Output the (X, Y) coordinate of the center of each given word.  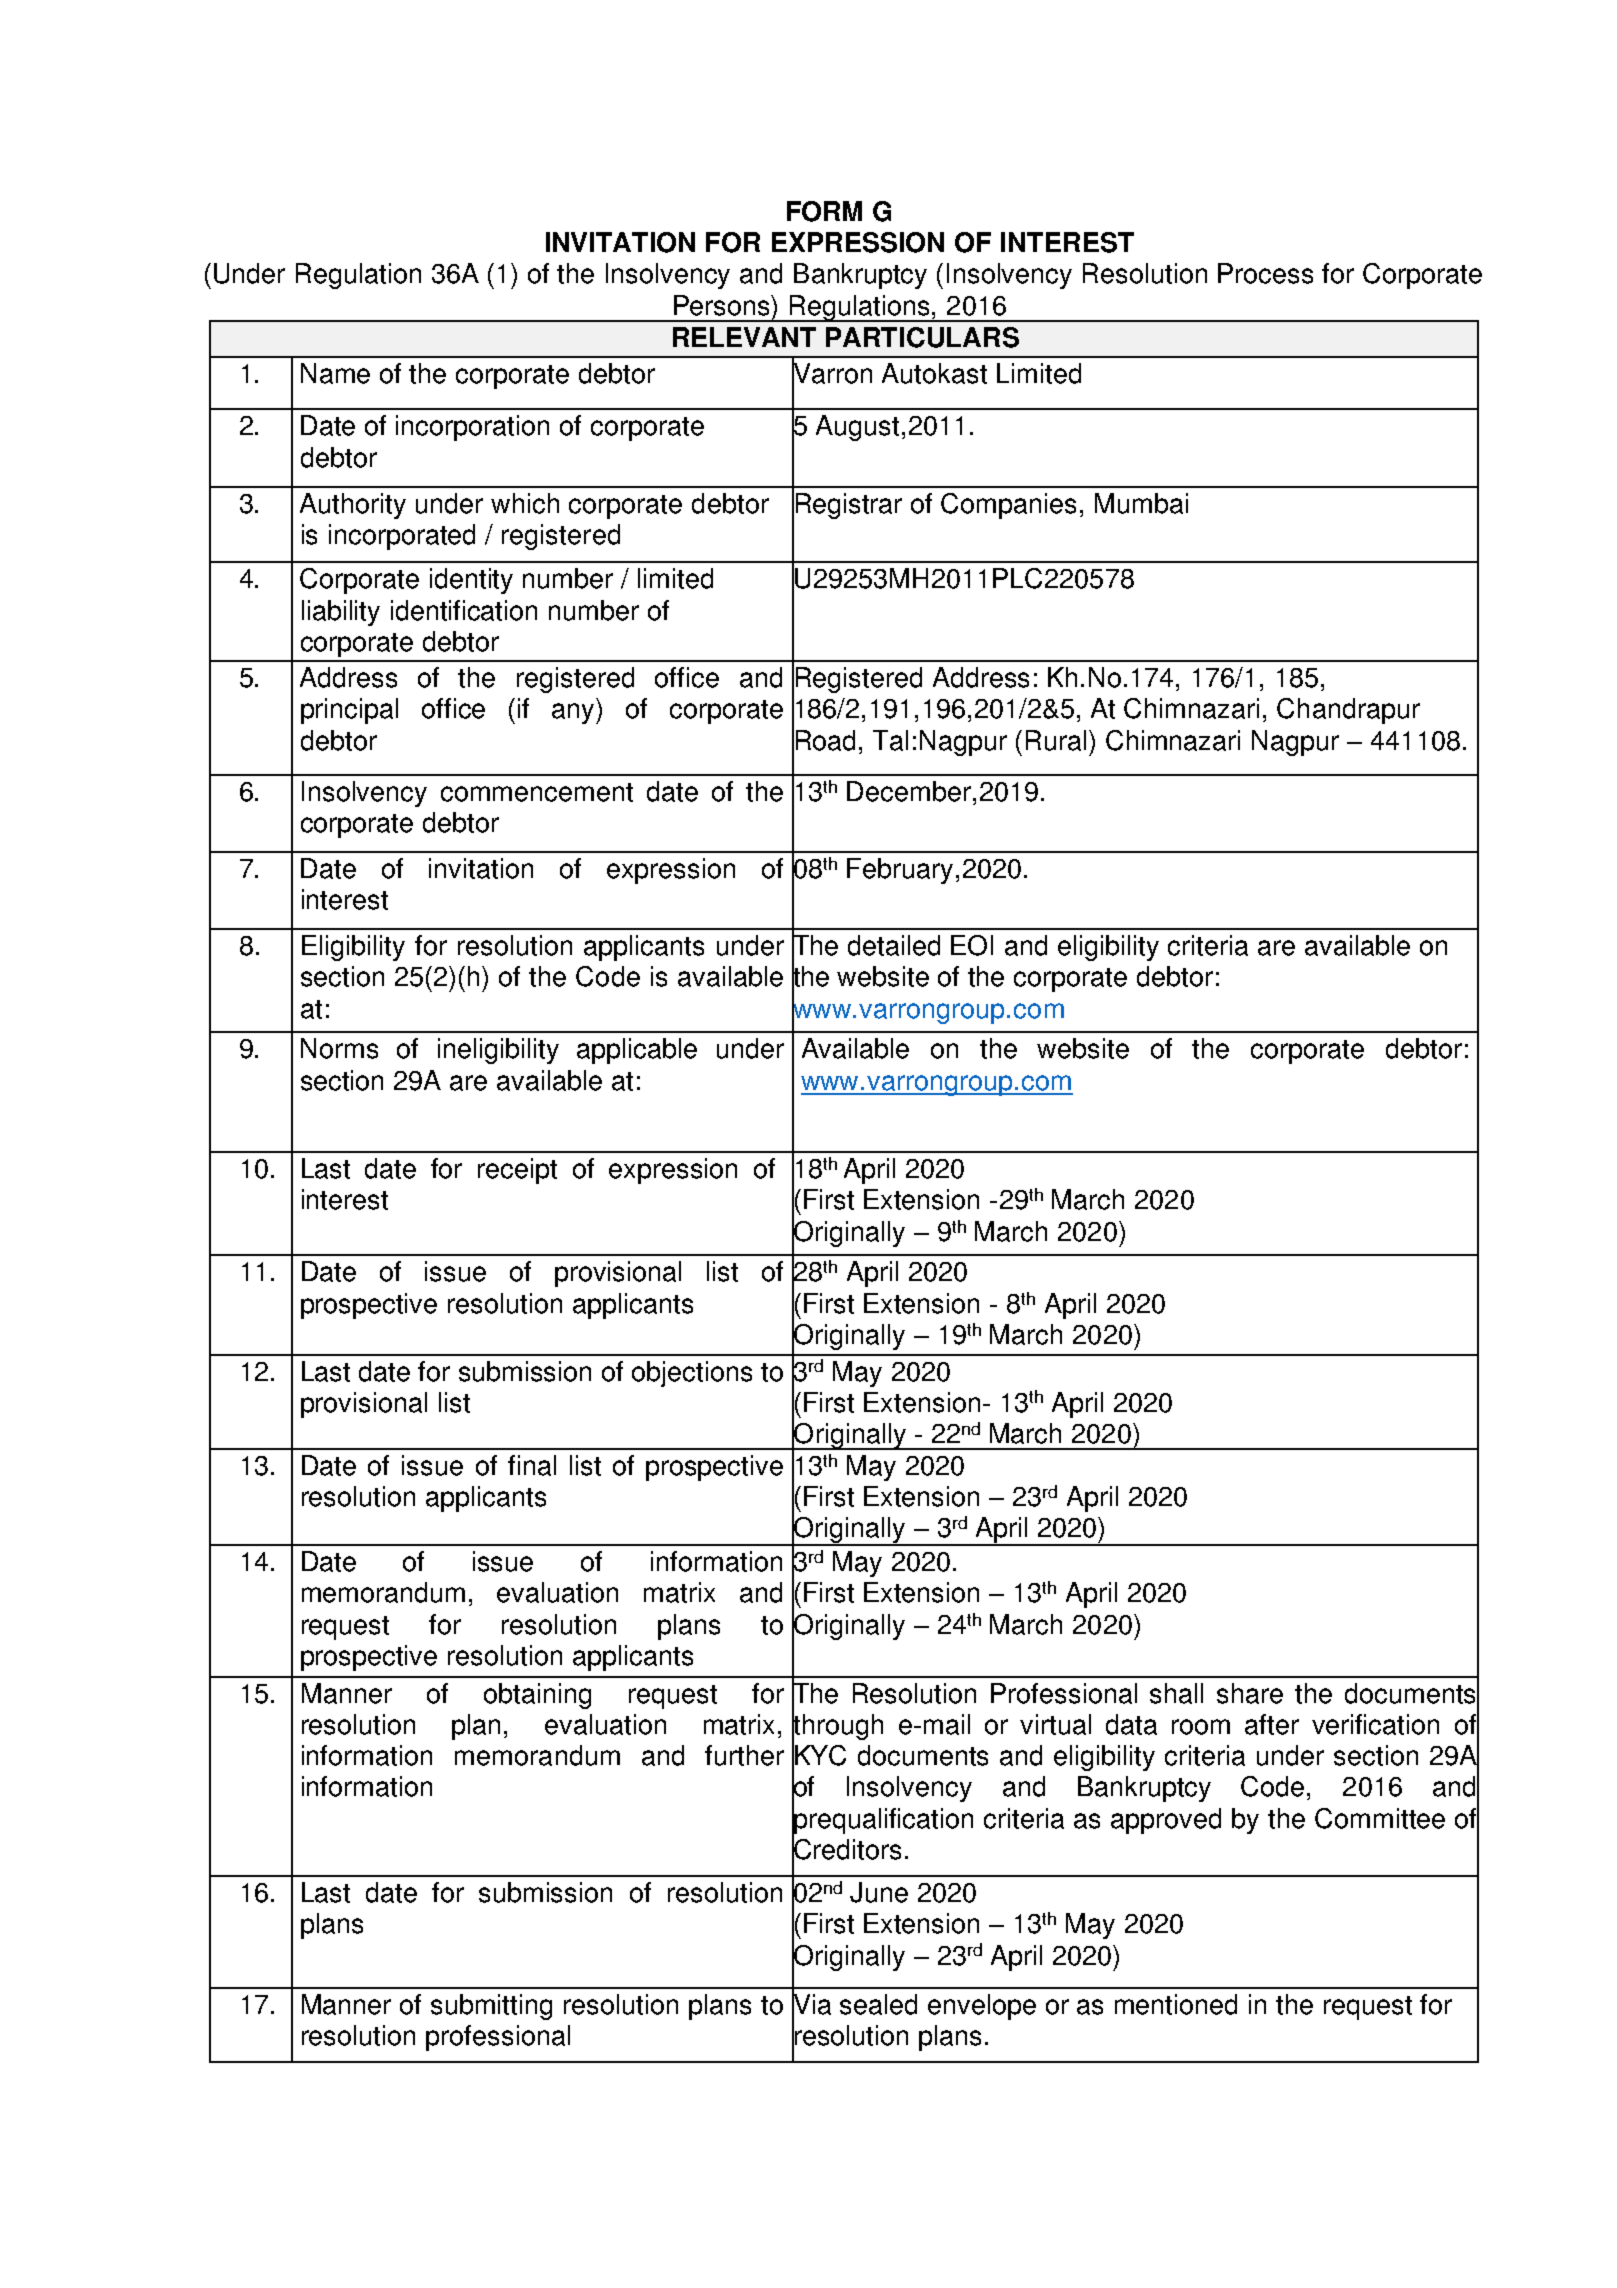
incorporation (472, 428)
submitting (491, 2007)
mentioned (1176, 2004)
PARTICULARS (922, 337)
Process (1265, 273)
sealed (878, 2004)
